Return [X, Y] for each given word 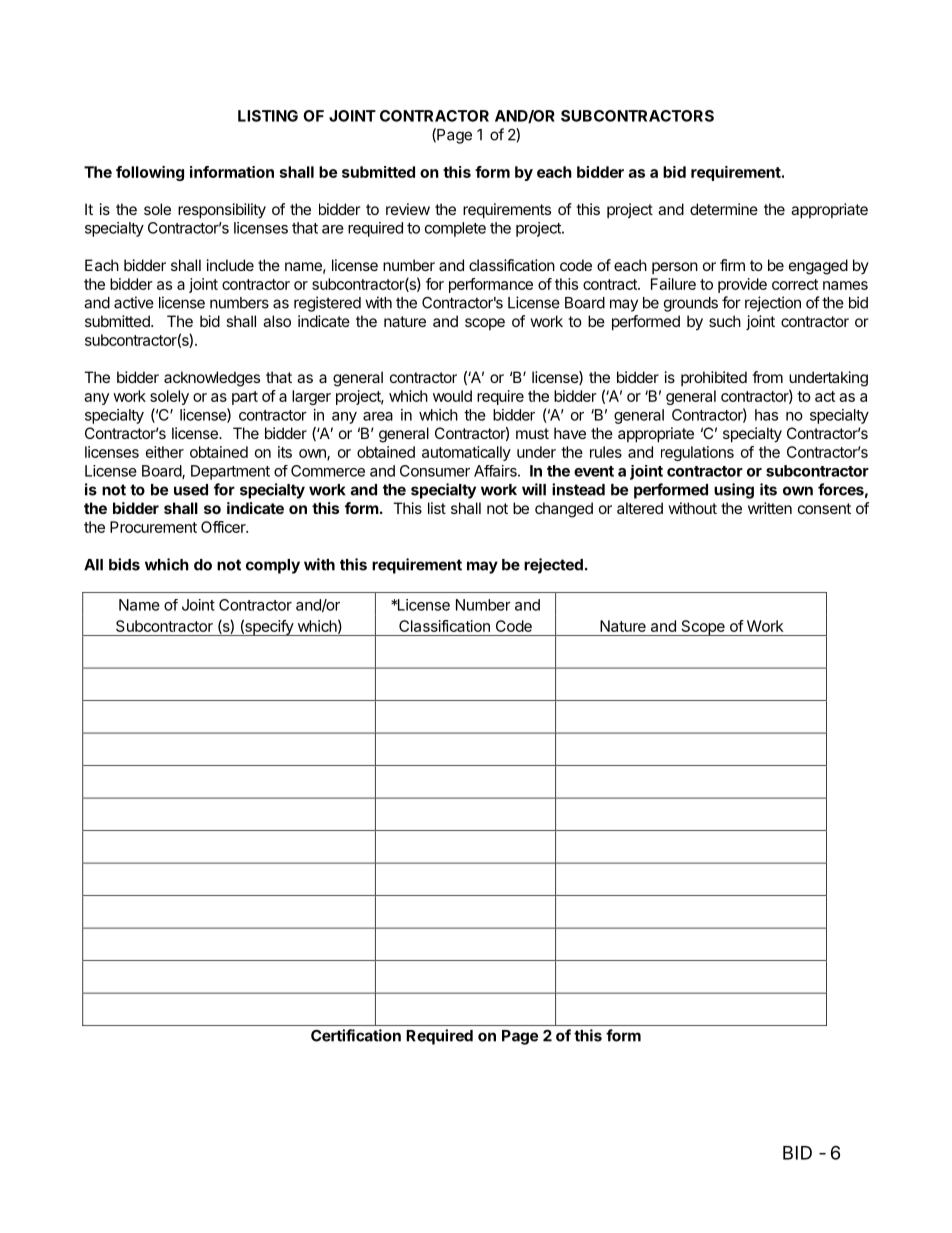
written [770, 508]
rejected [553, 566]
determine [724, 209]
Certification [356, 1035]
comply [273, 566]
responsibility [222, 211]
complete [455, 229]
